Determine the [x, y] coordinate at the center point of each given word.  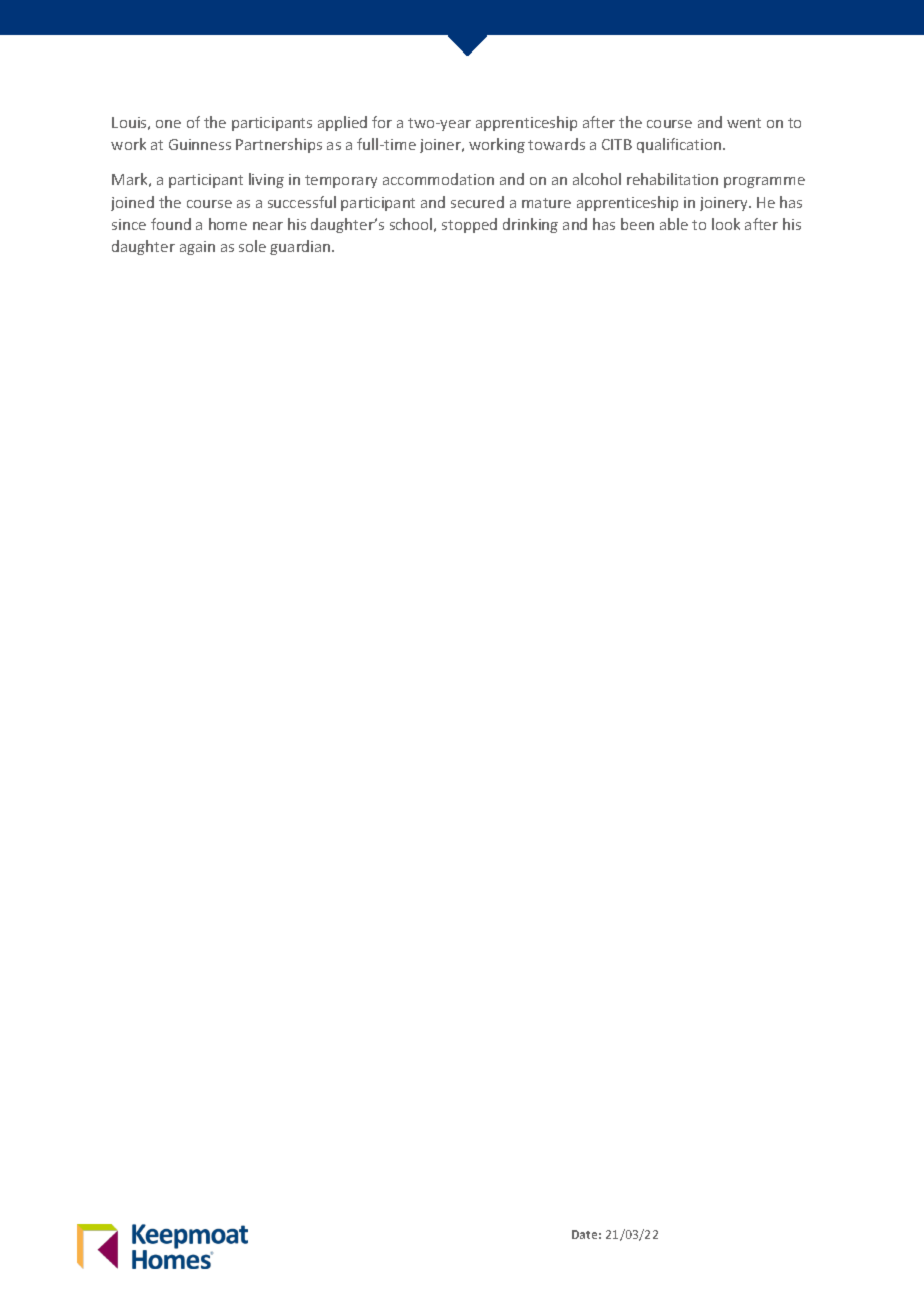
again [197, 248]
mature [546, 203]
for [382, 122]
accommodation [438, 179]
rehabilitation [672, 179]
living [266, 180]
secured [477, 202]
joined [132, 203]
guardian [301, 247]
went [744, 123]
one [168, 124]
